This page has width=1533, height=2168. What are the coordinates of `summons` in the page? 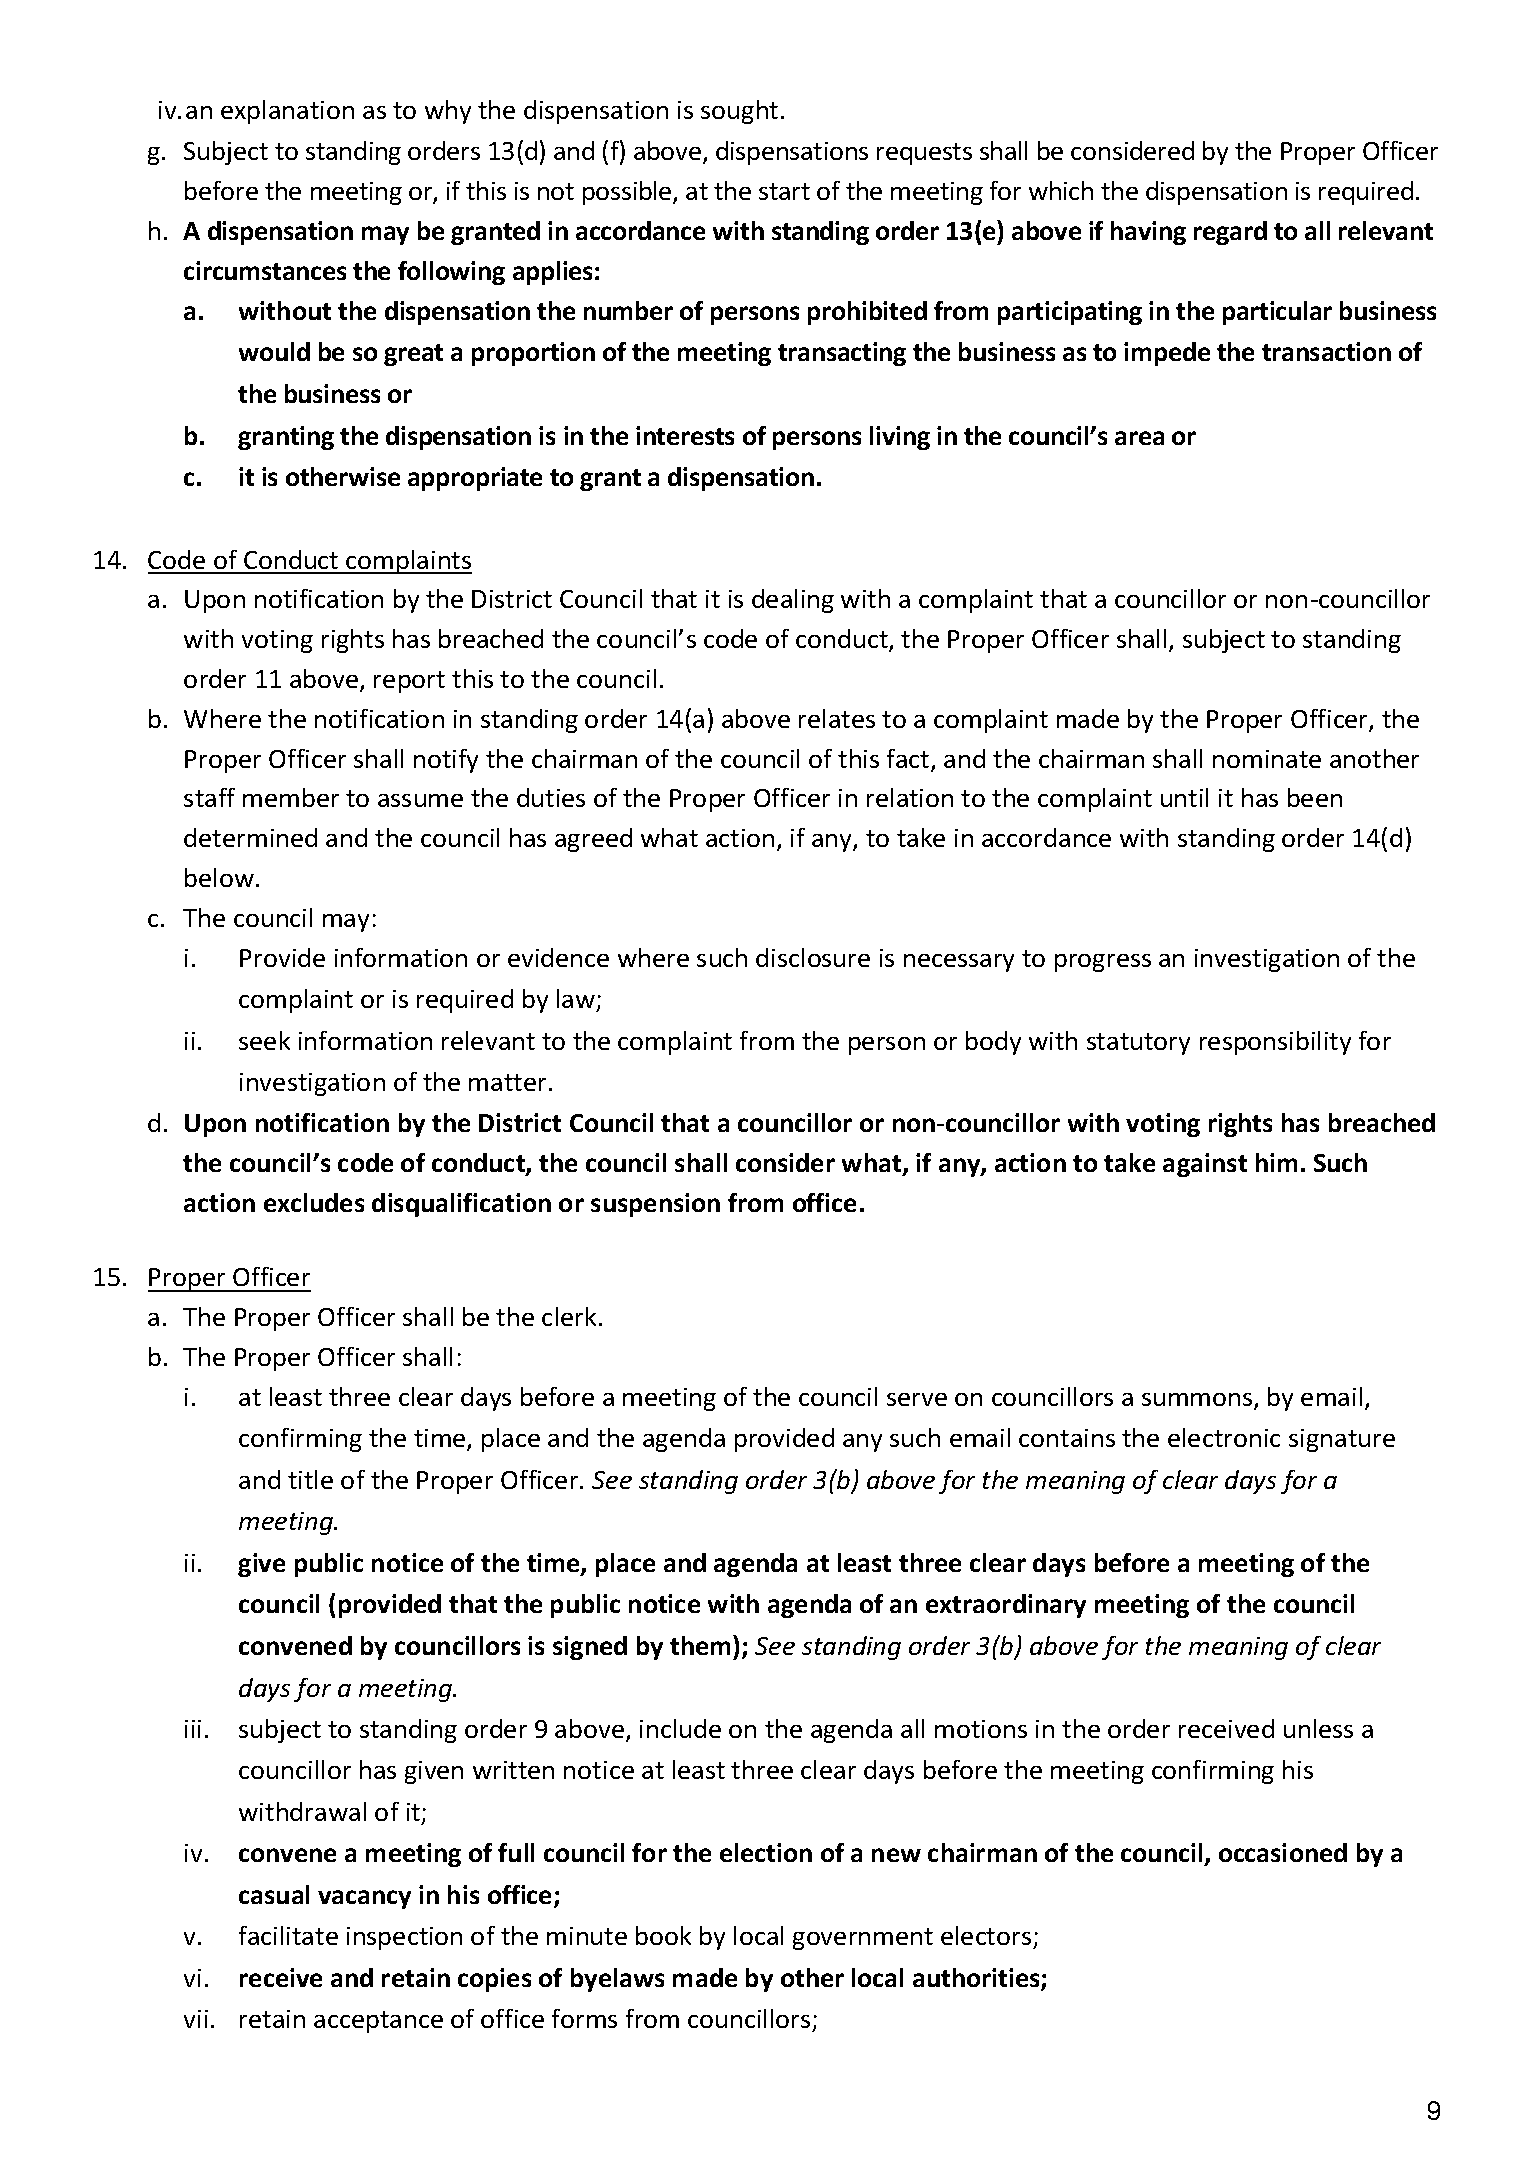 It's located at (1198, 1401).
